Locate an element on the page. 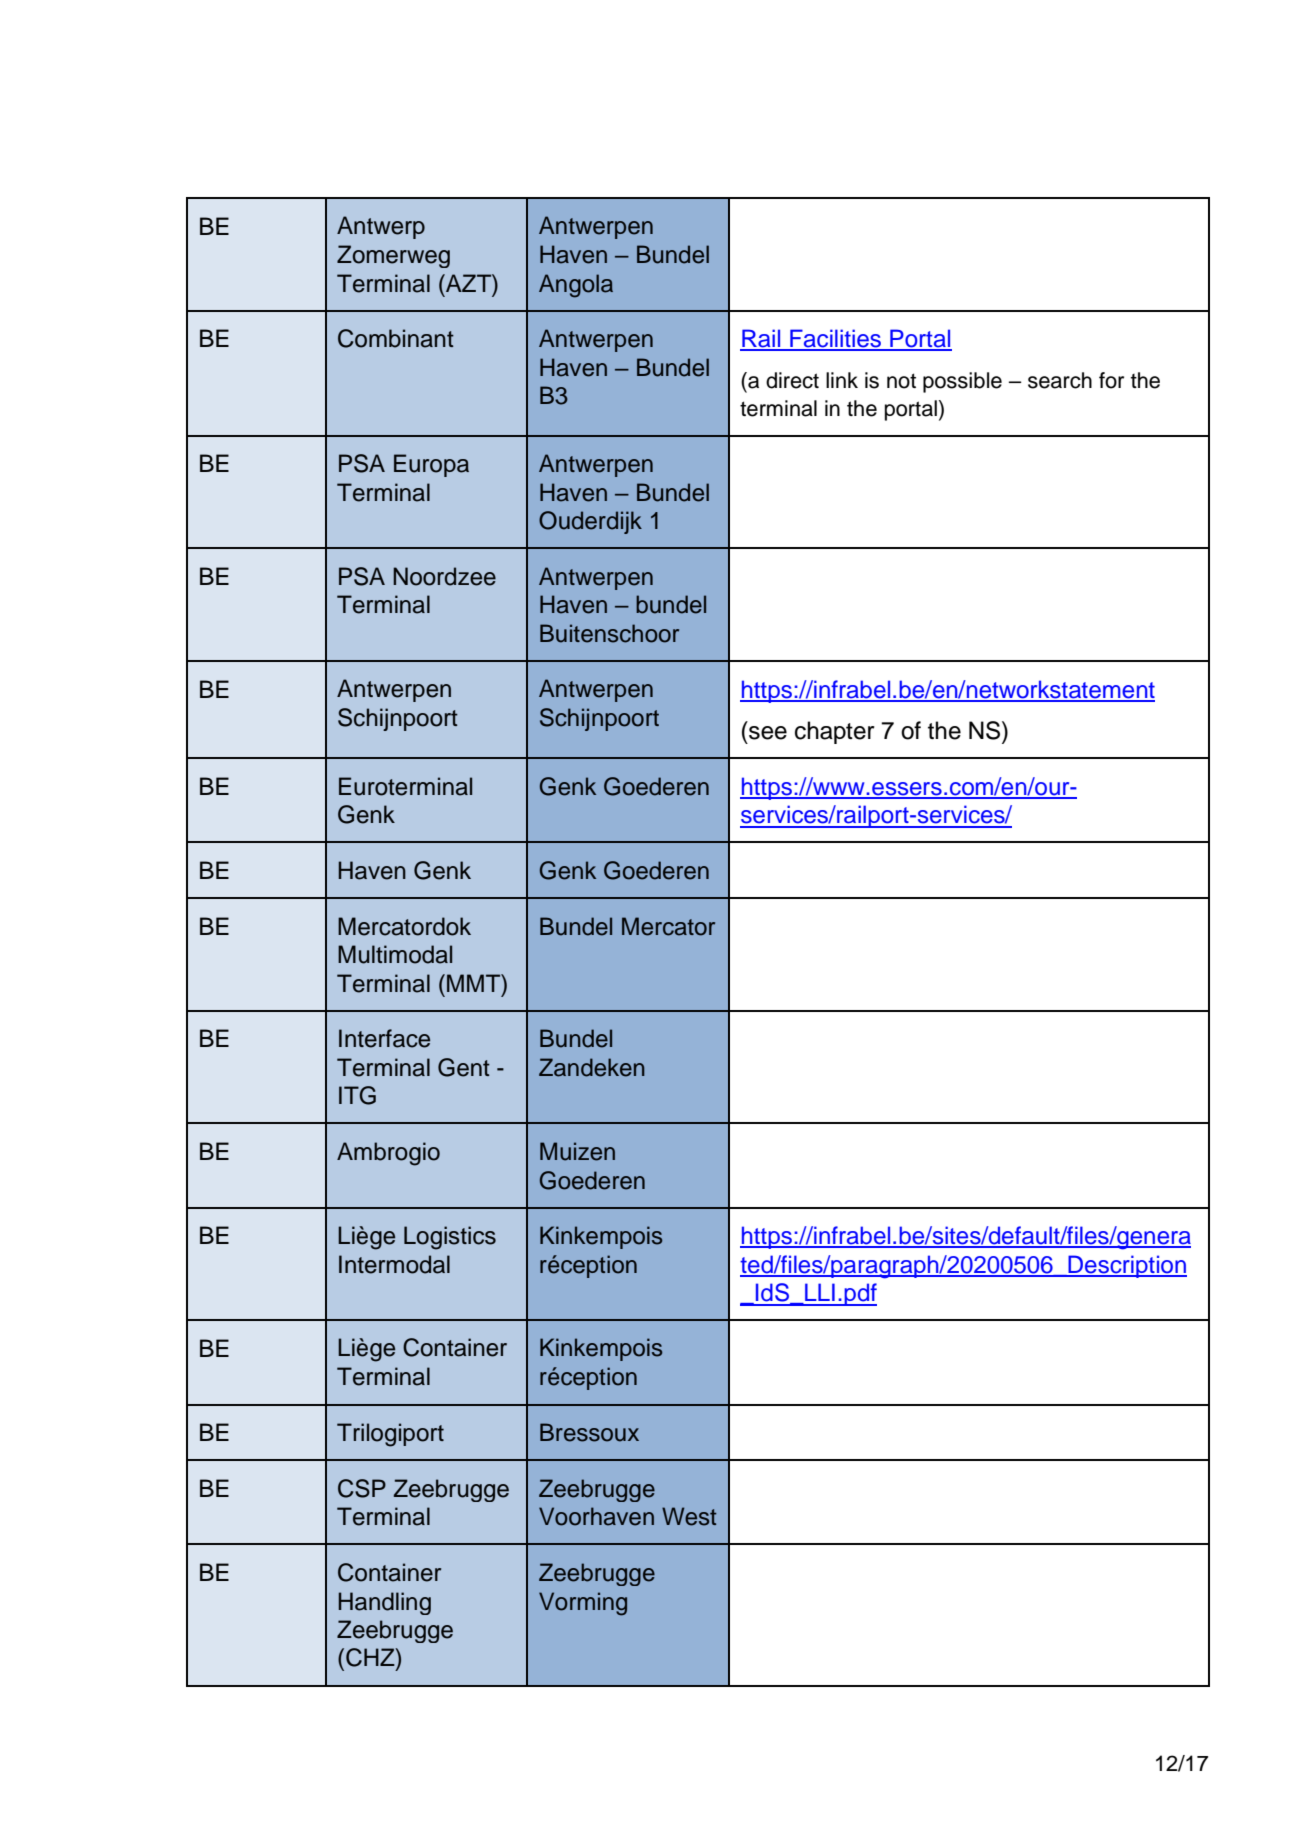 Image resolution: width=1302 pixels, height=1841 pixels. search is located at coordinates (1060, 380).
